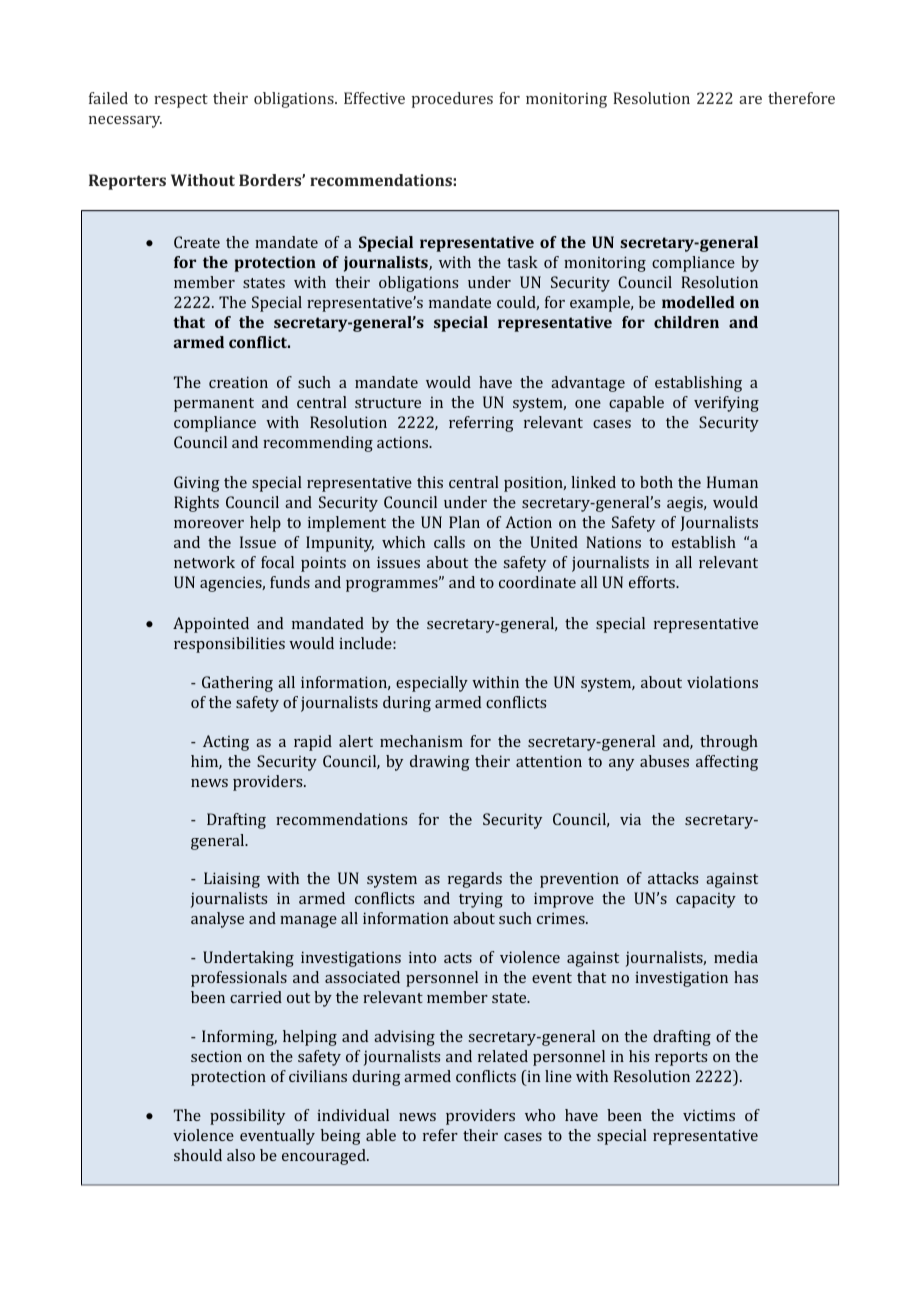  Describe the element at coordinates (181, 101) in the screenshot. I see `respect` at that location.
